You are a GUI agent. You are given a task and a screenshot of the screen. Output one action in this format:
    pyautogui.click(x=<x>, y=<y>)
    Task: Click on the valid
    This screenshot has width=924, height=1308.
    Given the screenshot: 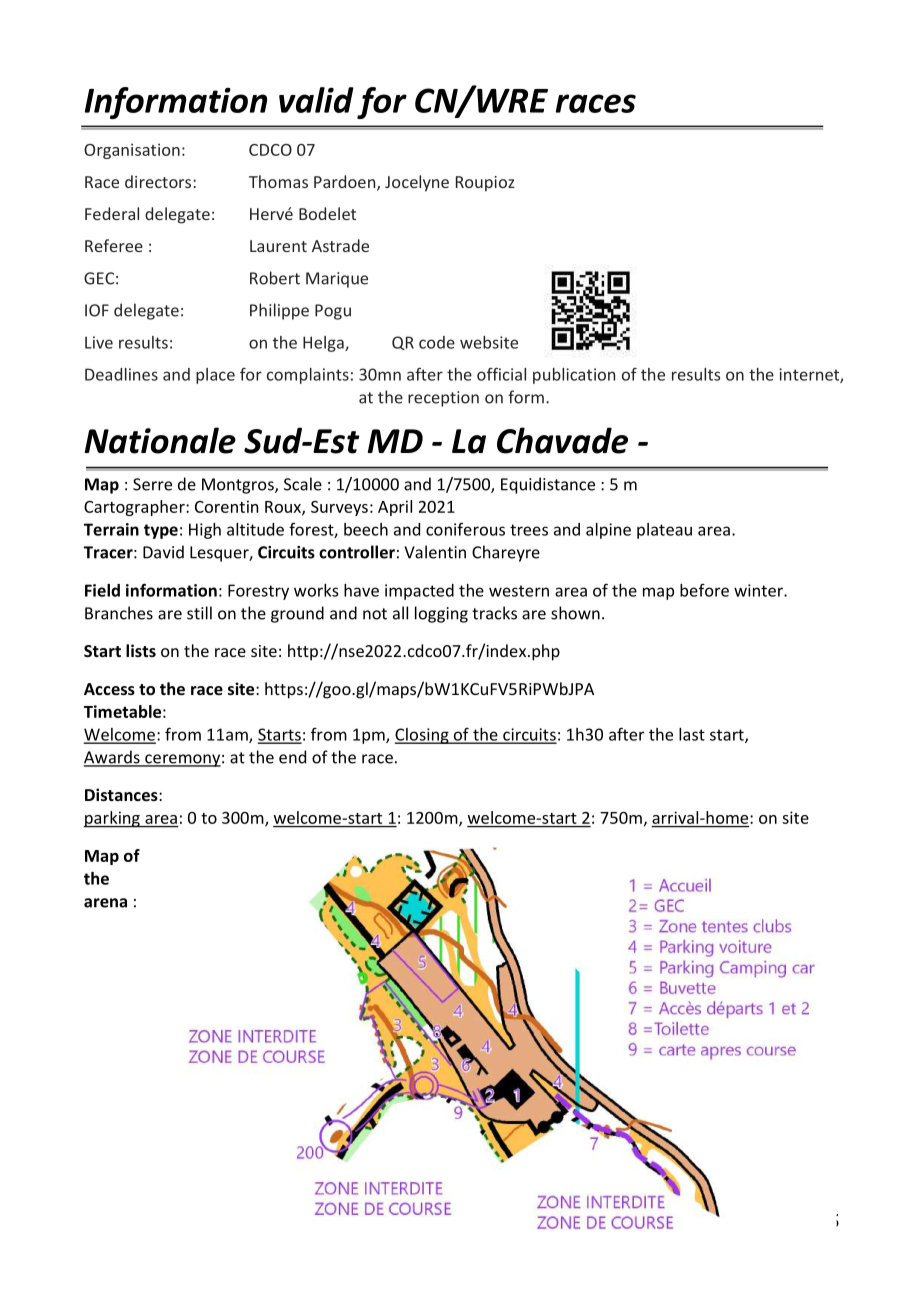 What is the action you would take?
    pyautogui.click(x=316, y=100)
